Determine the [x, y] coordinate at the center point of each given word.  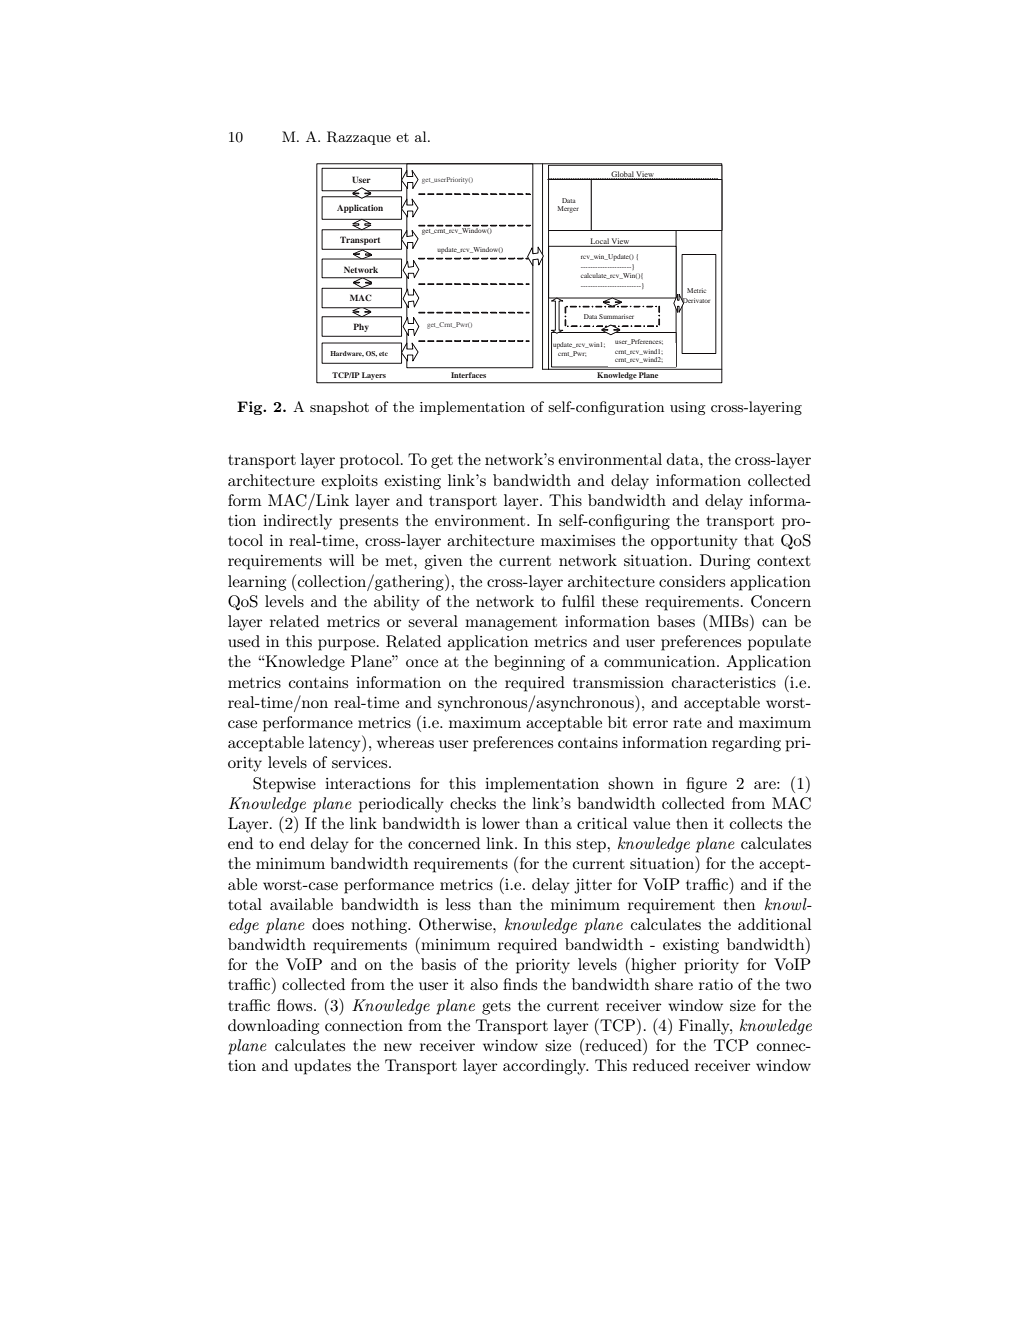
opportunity [694, 542]
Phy [361, 327]
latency [336, 743]
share [674, 984]
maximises [578, 540]
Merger [568, 209]
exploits [349, 482]
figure [706, 785]
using [687, 408]
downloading [273, 1027]
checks [473, 803]
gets [496, 1008]
